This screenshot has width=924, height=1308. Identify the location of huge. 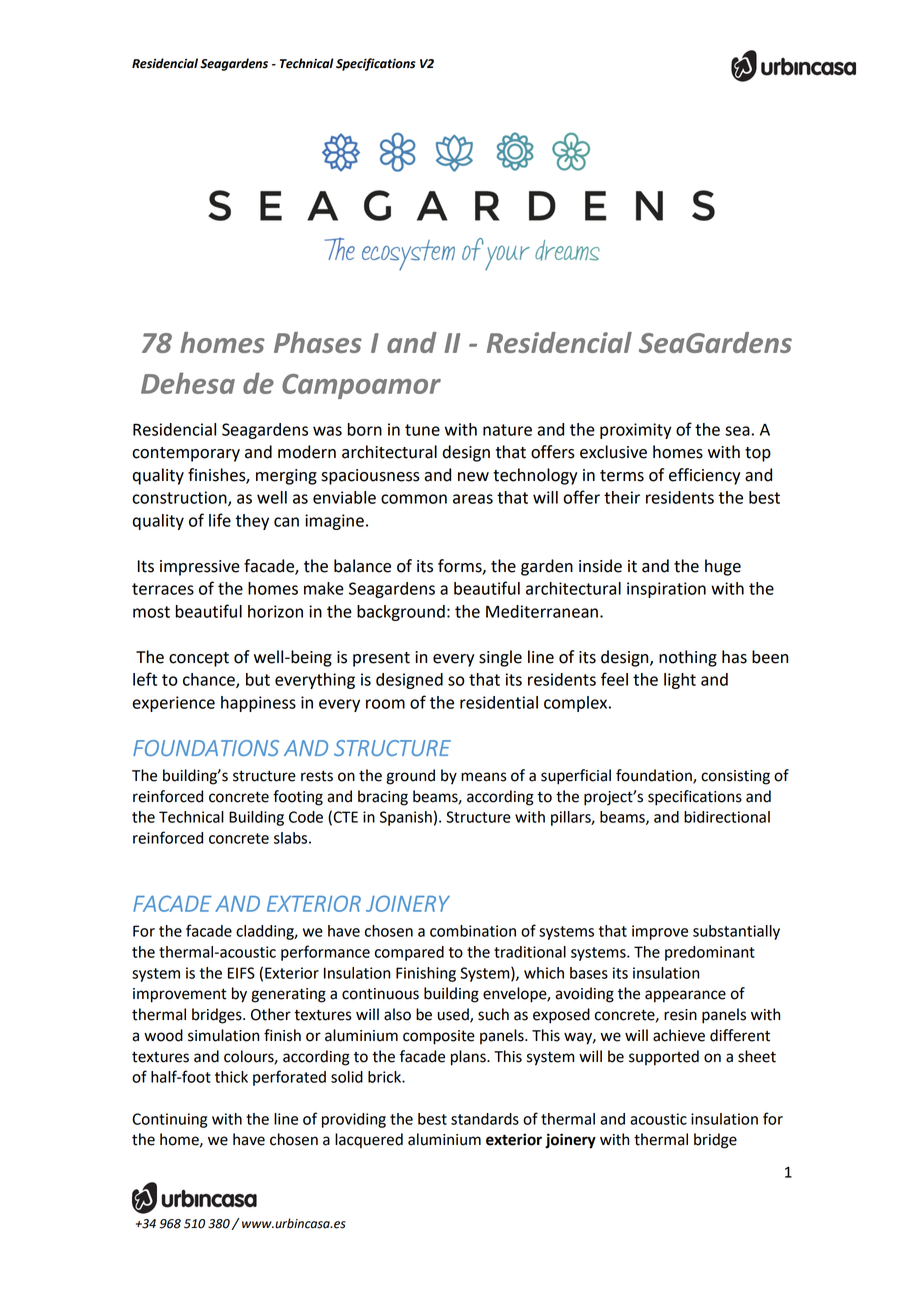
(723, 567).
